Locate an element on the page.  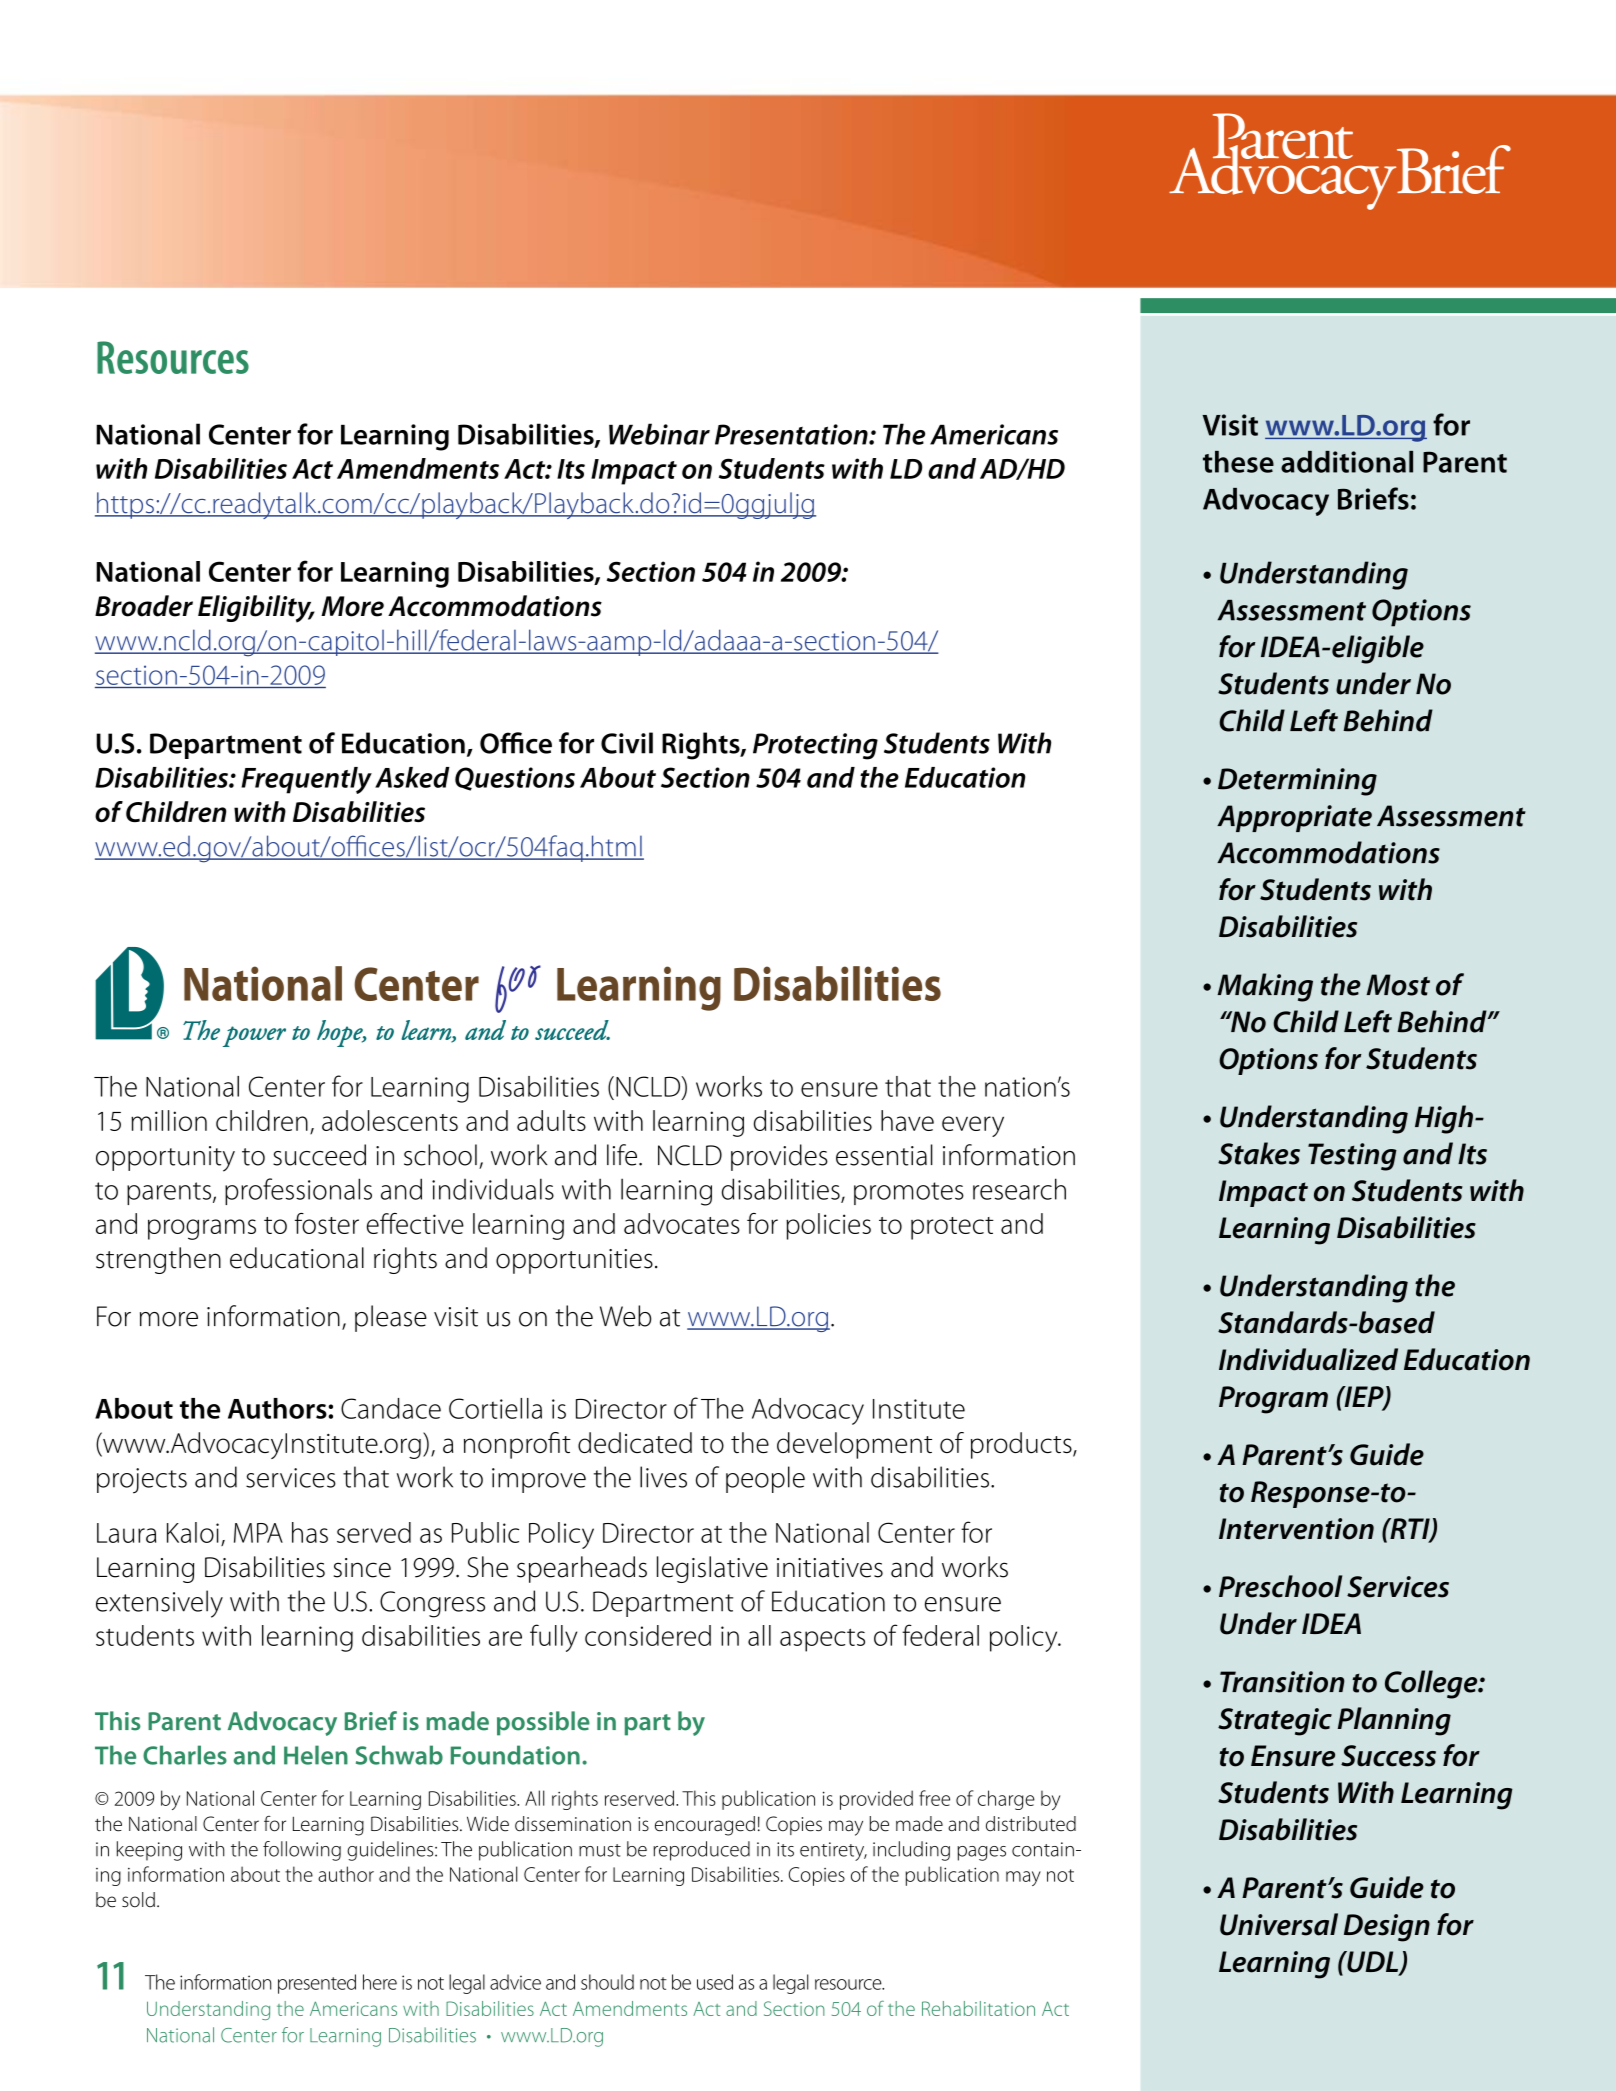
research is located at coordinates (1019, 1189).
